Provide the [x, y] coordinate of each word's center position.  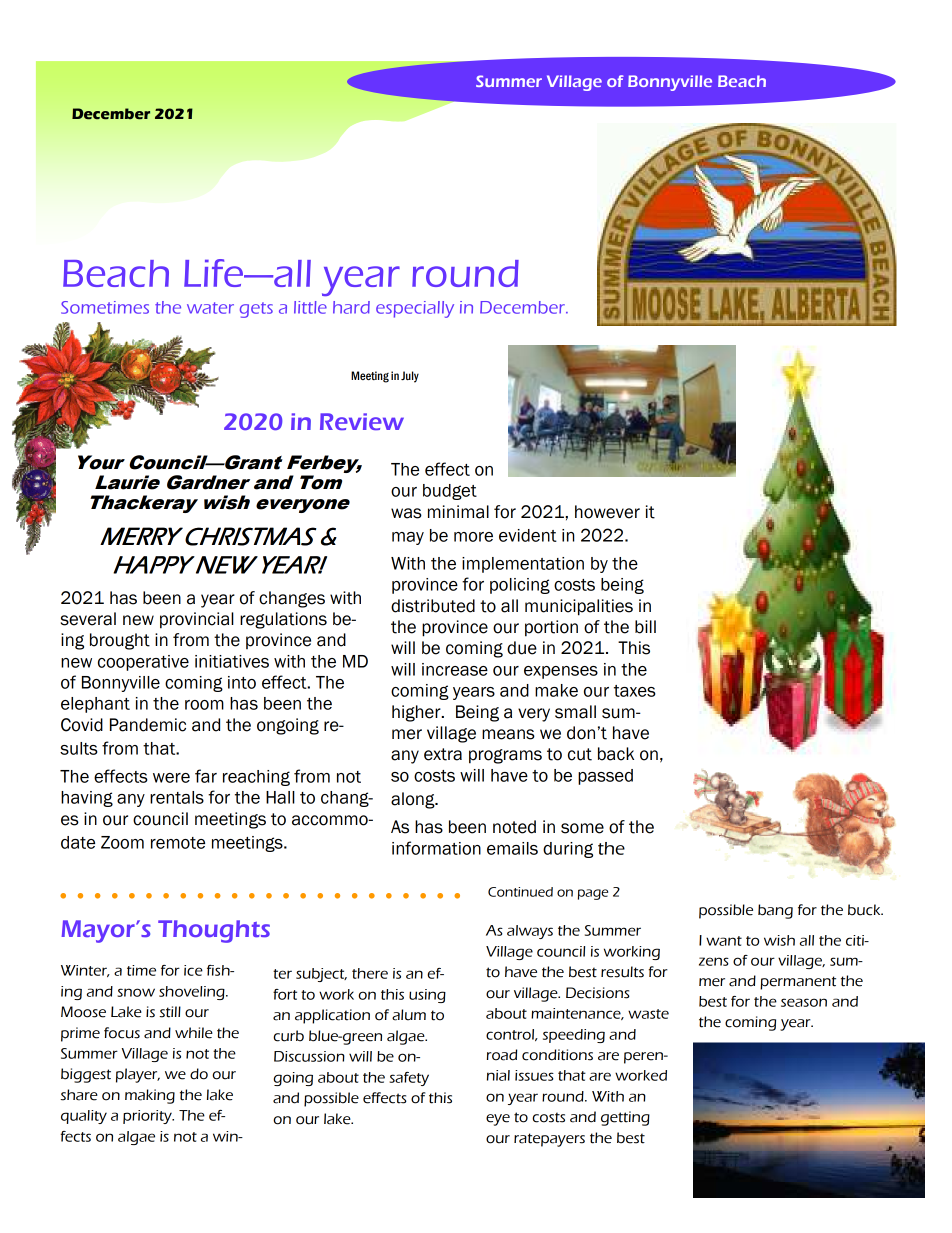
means [508, 734]
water [210, 308]
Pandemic [148, 725]
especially [415, 309]
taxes [635, 691]
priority [148, 1117]
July [410, 377]
